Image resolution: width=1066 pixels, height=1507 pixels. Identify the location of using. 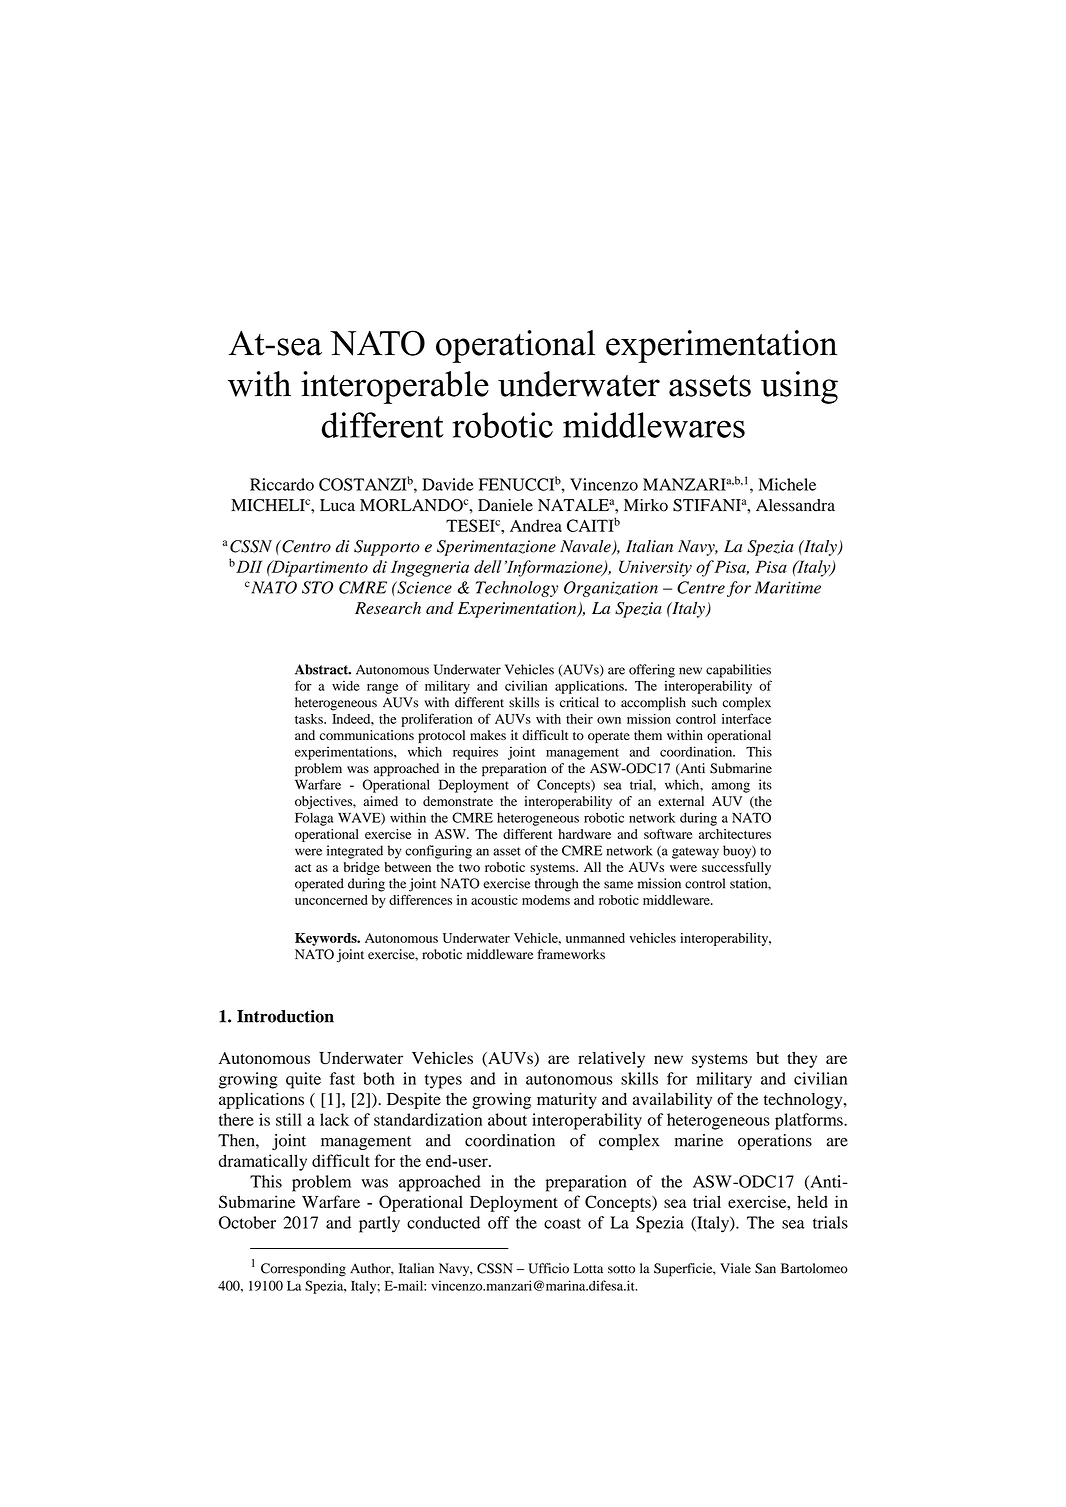
(799, 387).
